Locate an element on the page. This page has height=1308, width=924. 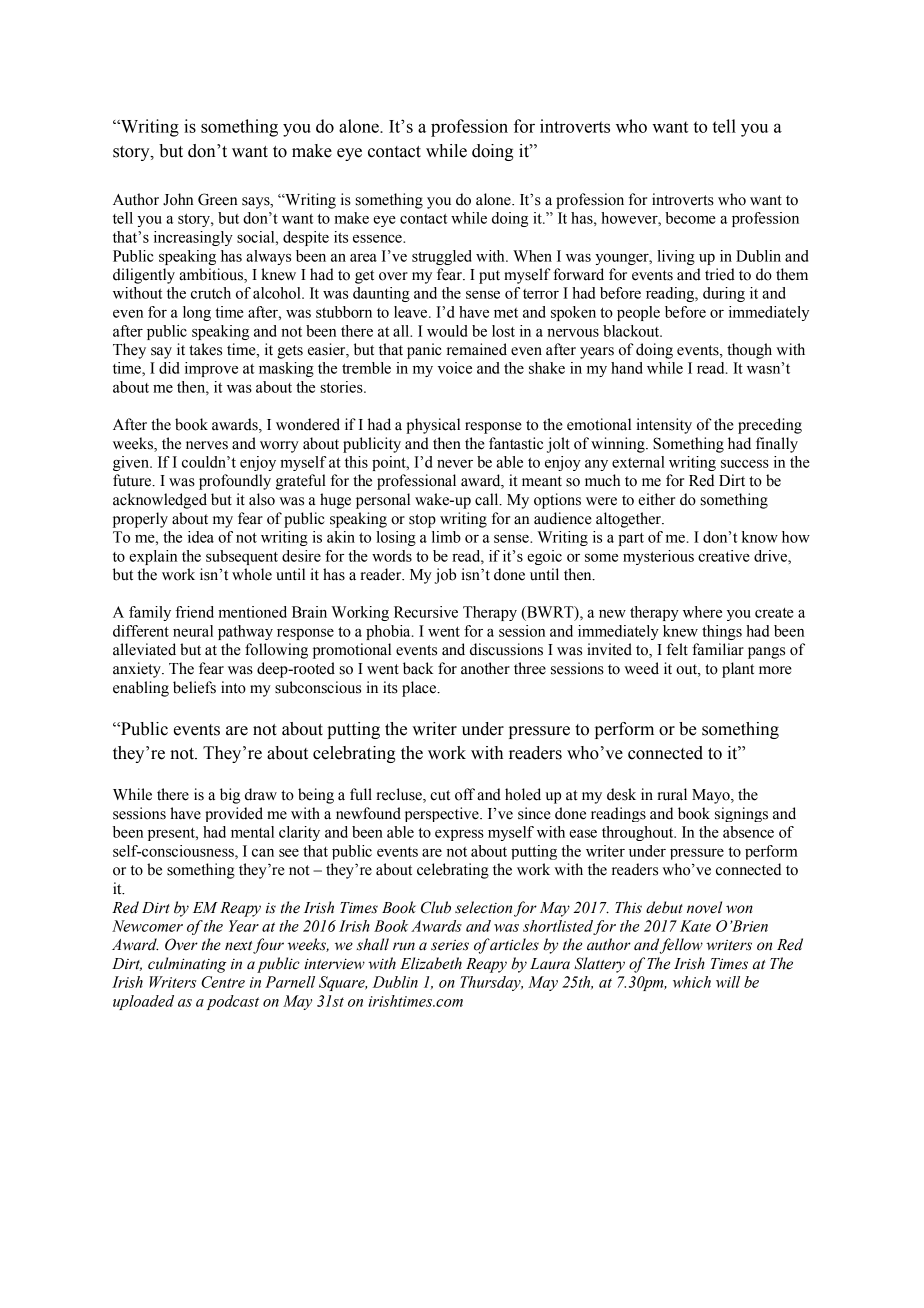
voice is located at coordinates (455, 368).
